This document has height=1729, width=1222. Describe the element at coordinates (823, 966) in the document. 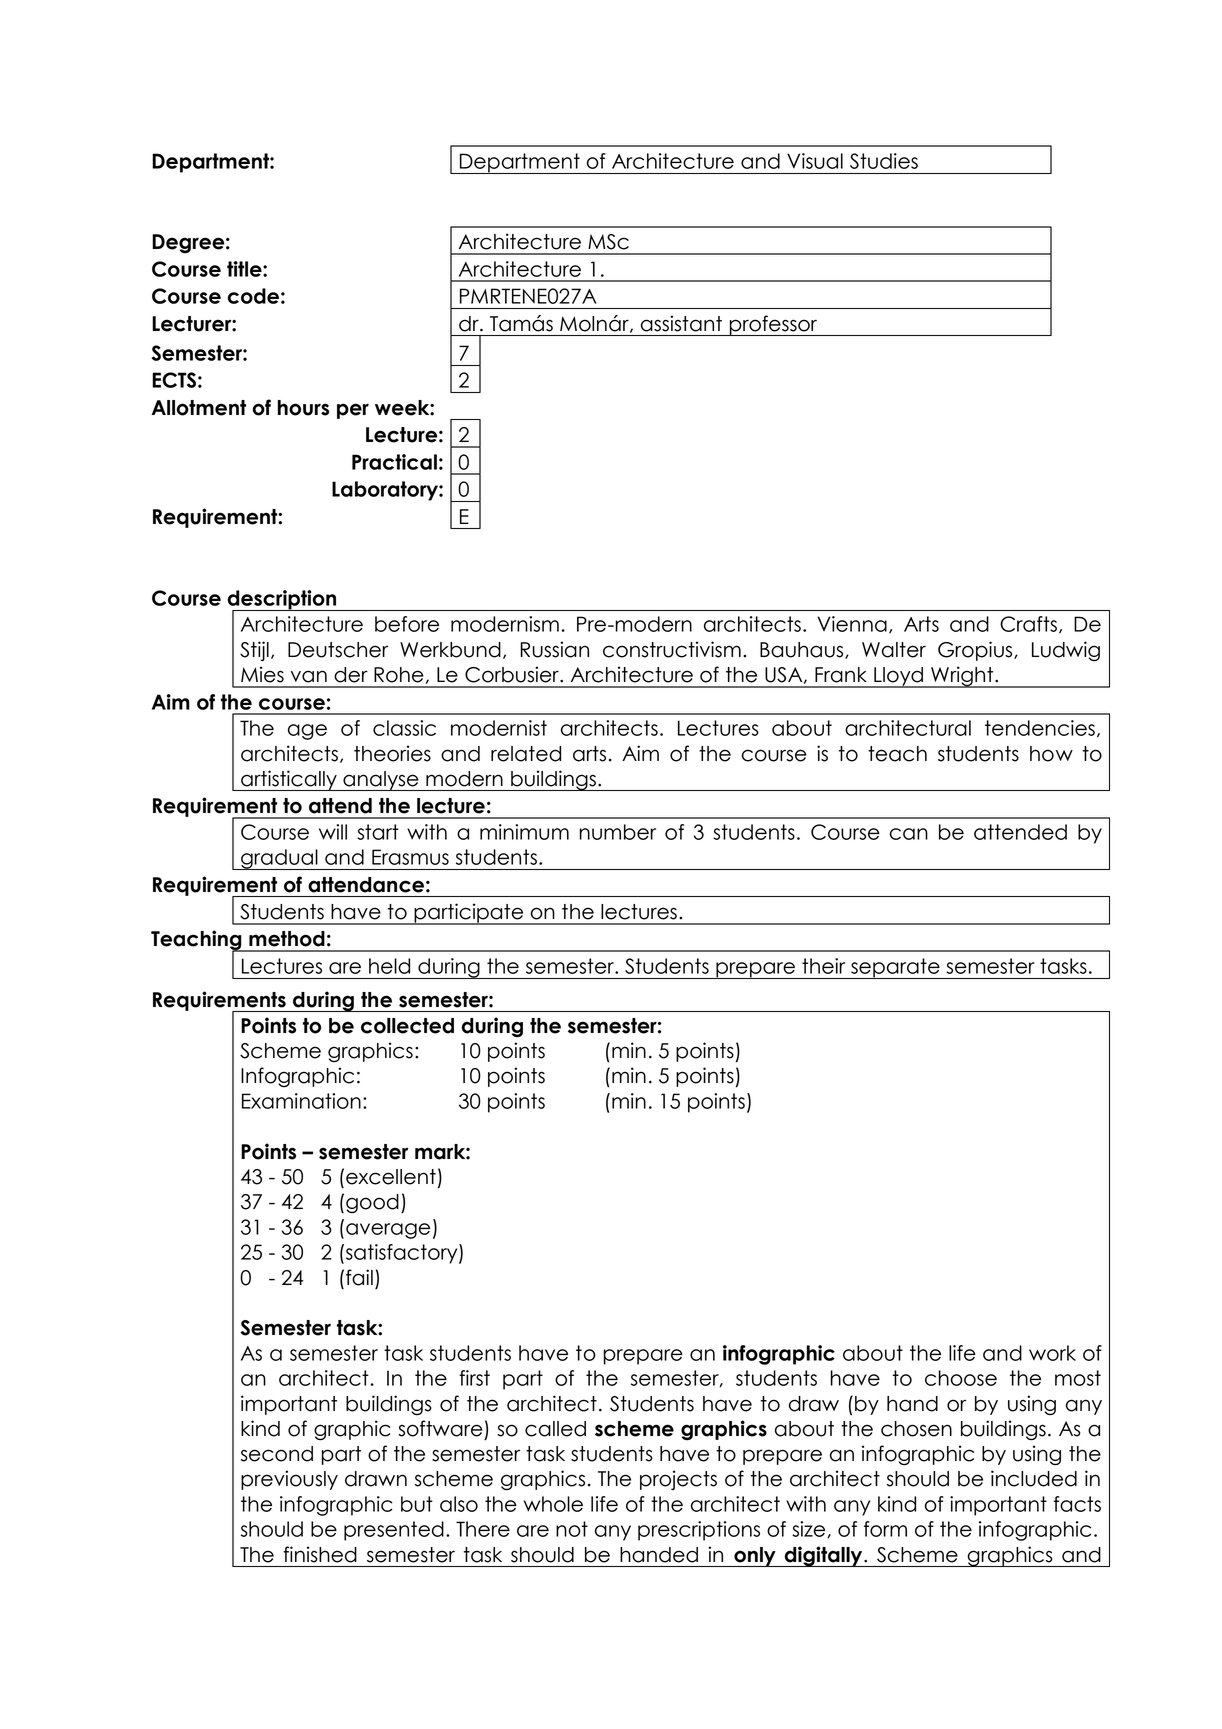

I see `their` at that location.
